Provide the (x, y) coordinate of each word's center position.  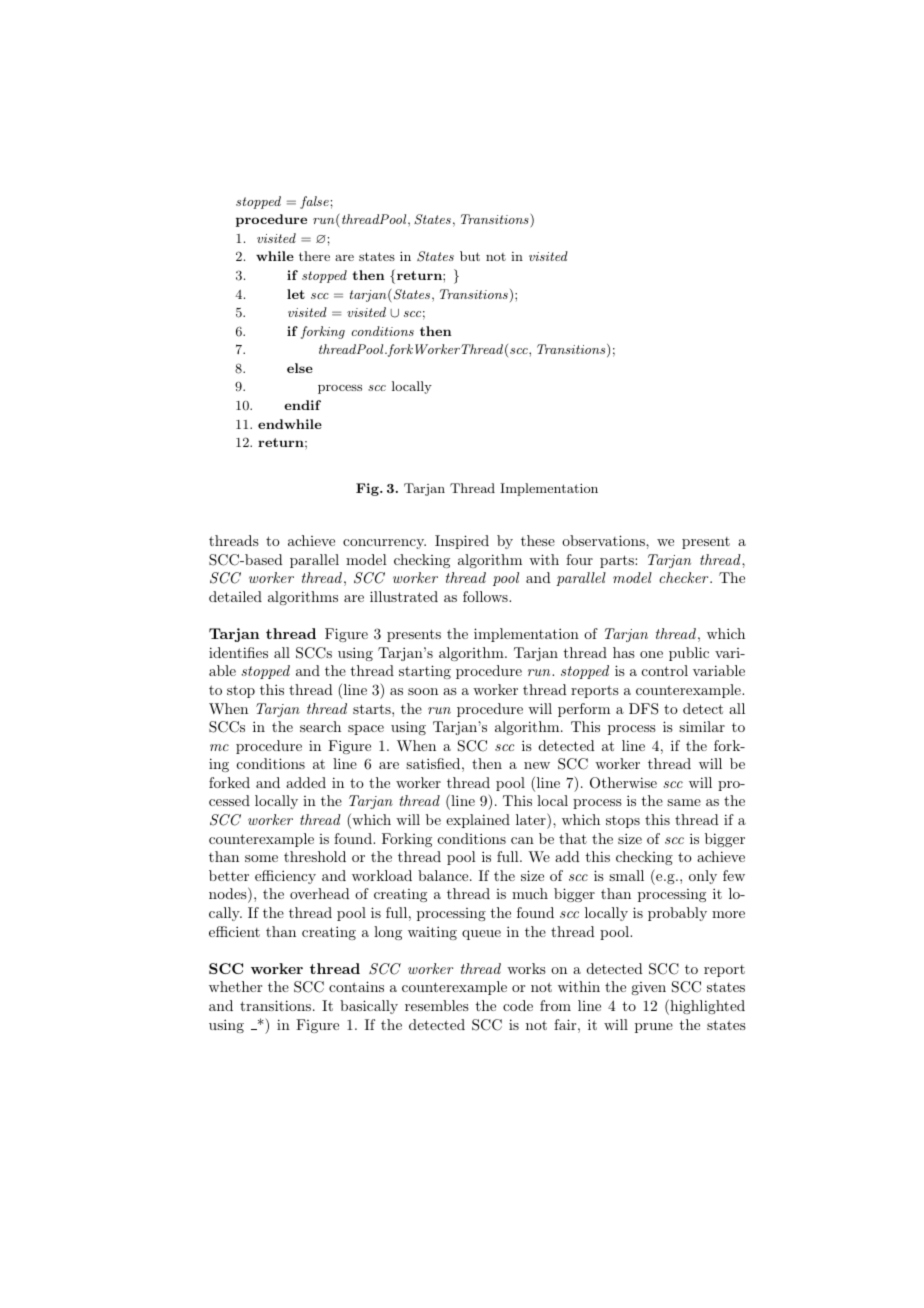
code (518, 1005)
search (320, 726)
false (314, 202)
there (314, 256)
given (648, 988)
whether (235, 986)
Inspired (462, 542)
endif (302, 405)
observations (604, 540)
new (537, 765)
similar (702, 726)
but (470, 256)
